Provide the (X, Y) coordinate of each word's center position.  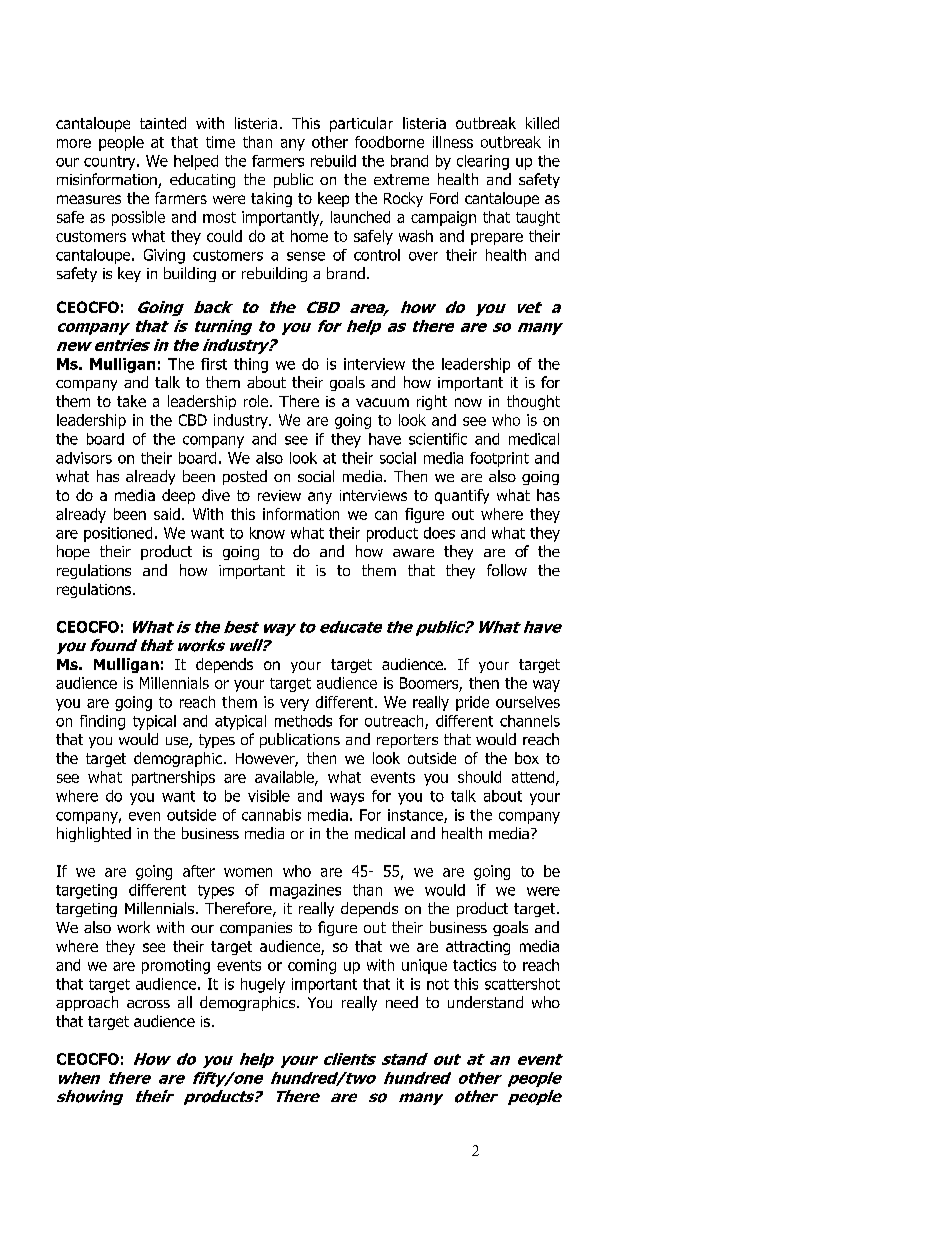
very (294, 705)
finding (102, 722)
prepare (497, 239)
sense (306, 256)
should (479, 777)
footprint (499, 459)
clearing (483, 162)
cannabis (271, 815)
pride (472, 703)
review (279, 495)
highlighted (94, 834)
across (148, 1004)
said (167, 514)
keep (333, 199)
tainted (163, 123)
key (129, 274)
